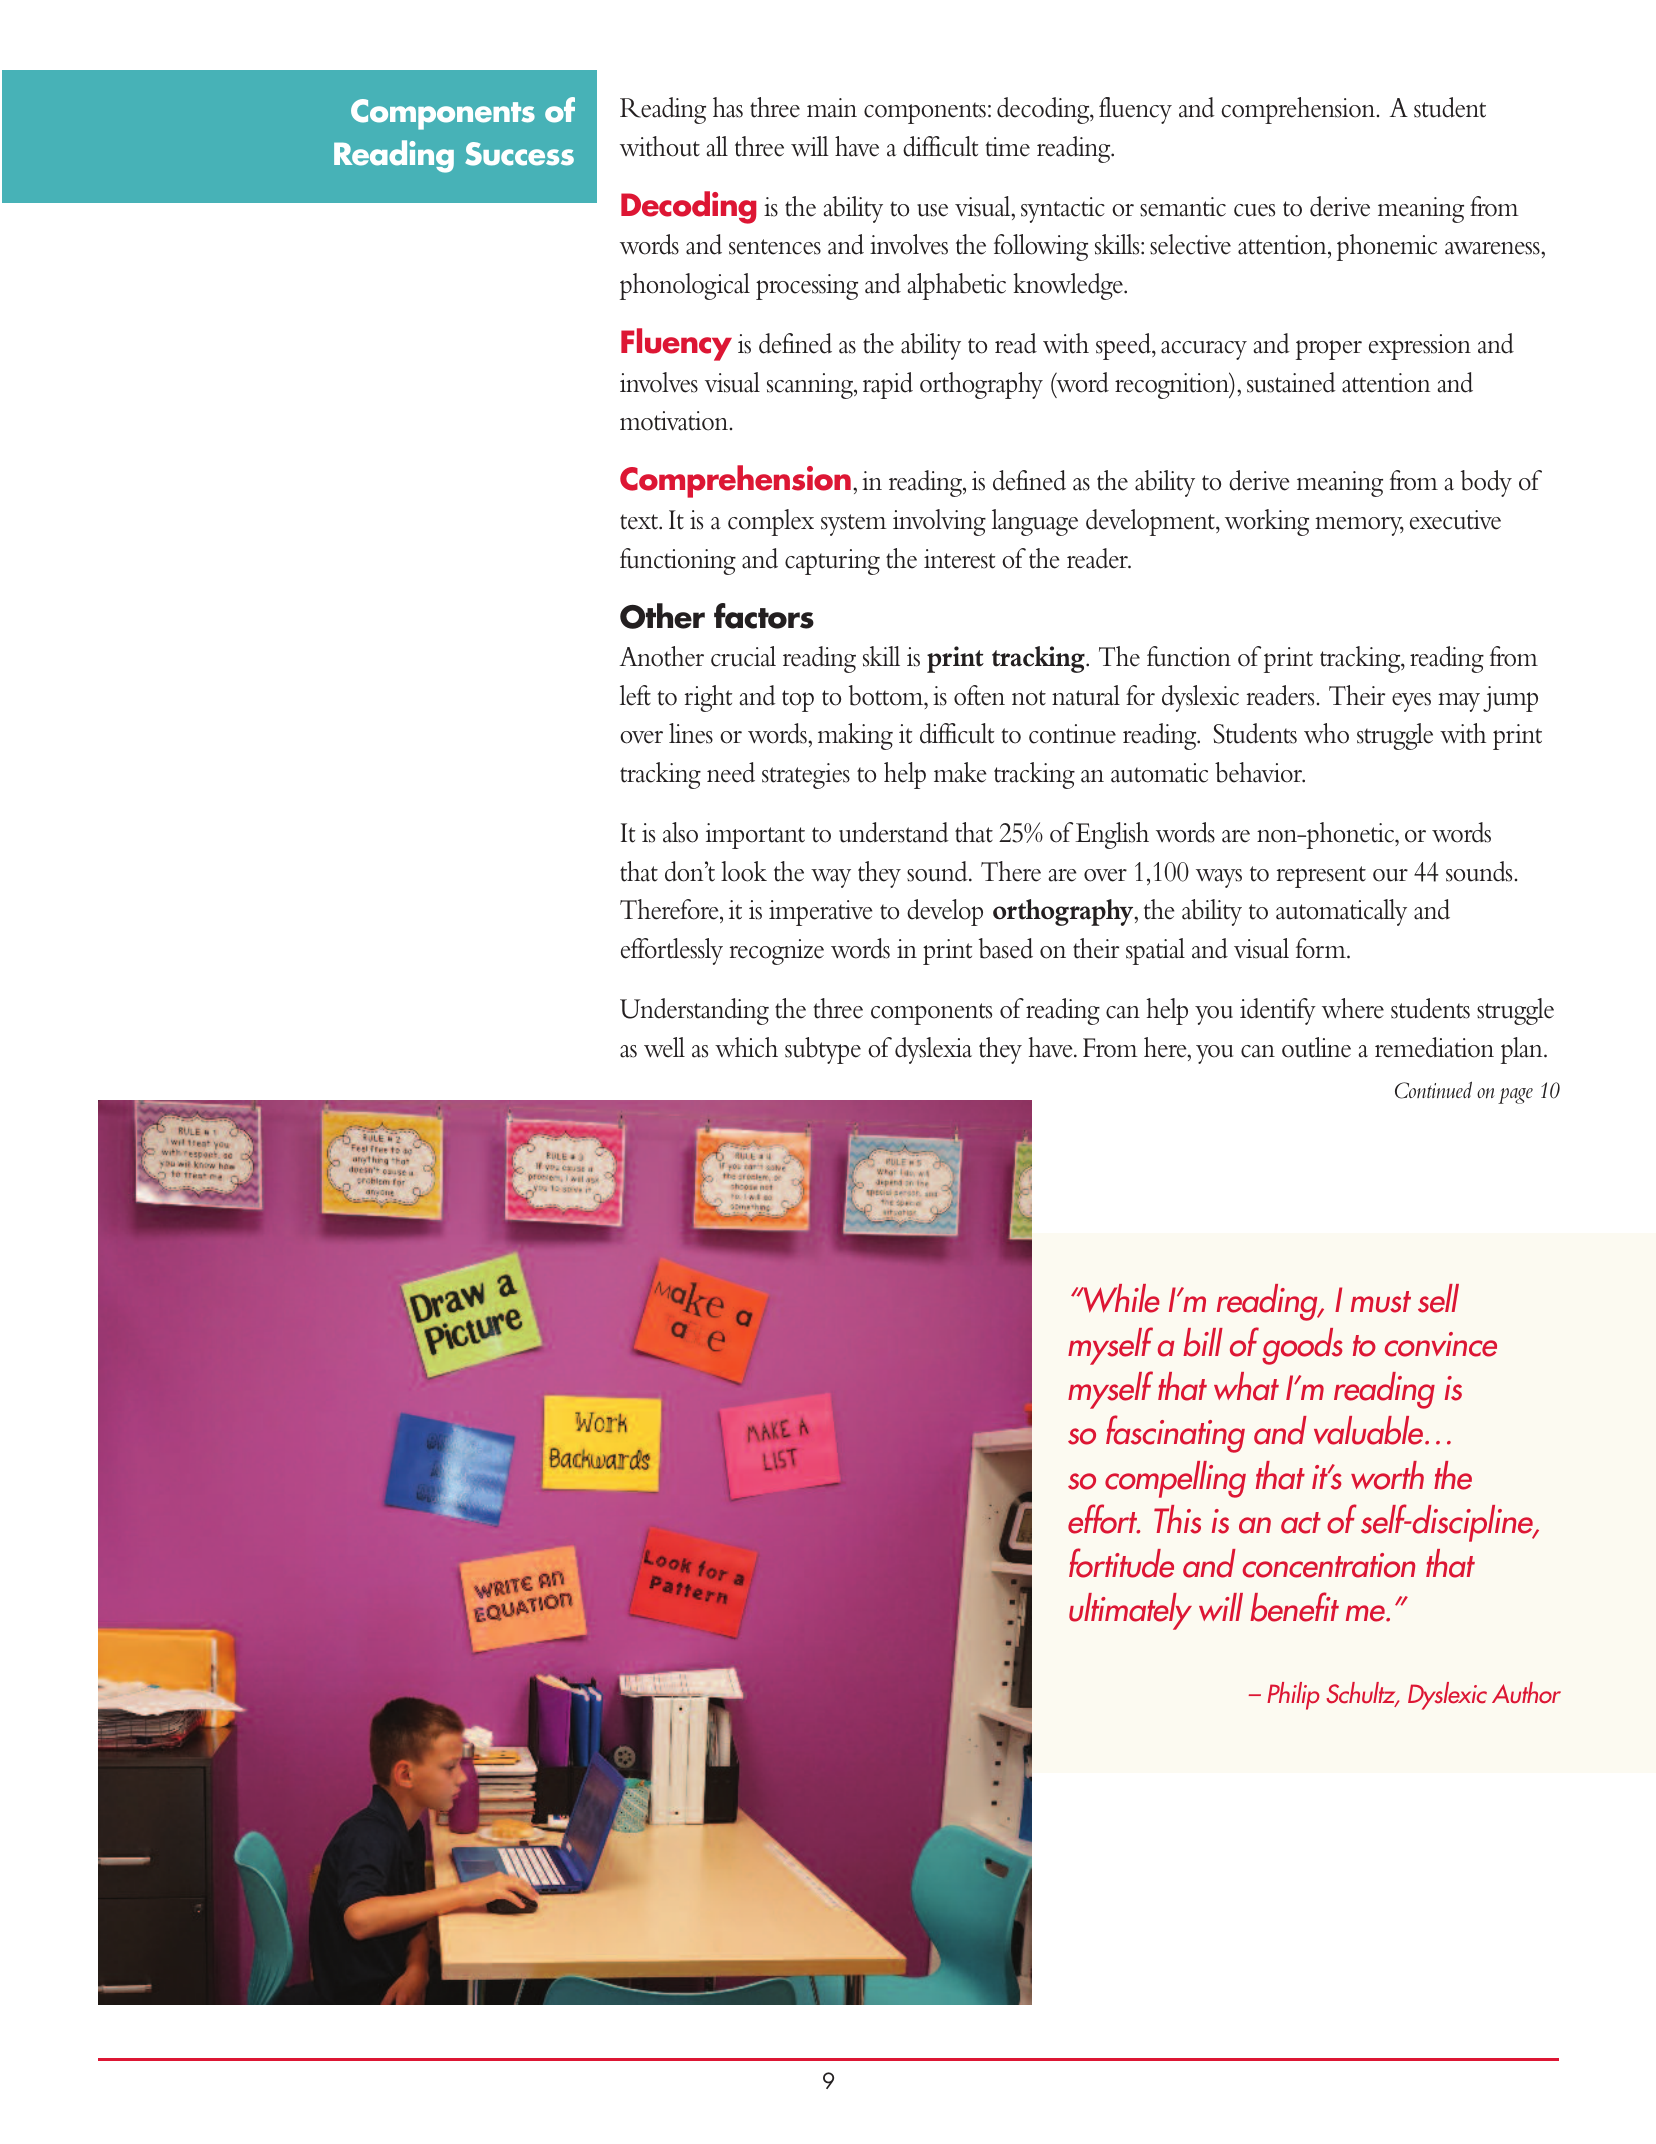 The height and width of the image is (2144, 1656). What do you see at coordinates (1387, 247) in the image?
I see `phonemic` at bounding box center [1387, 247].
